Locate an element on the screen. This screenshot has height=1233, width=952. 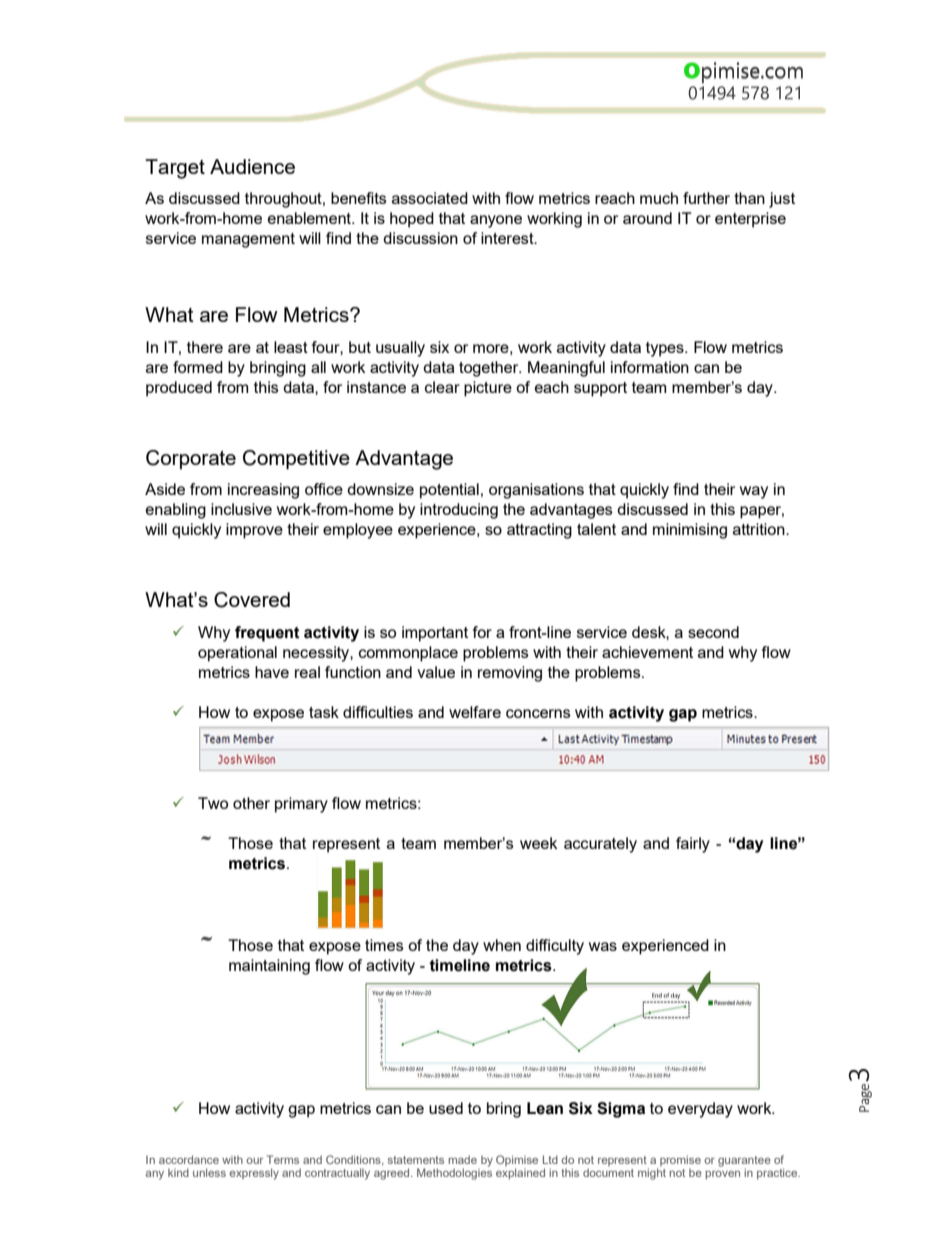
expressly is located at coordinates (254, 1174).
